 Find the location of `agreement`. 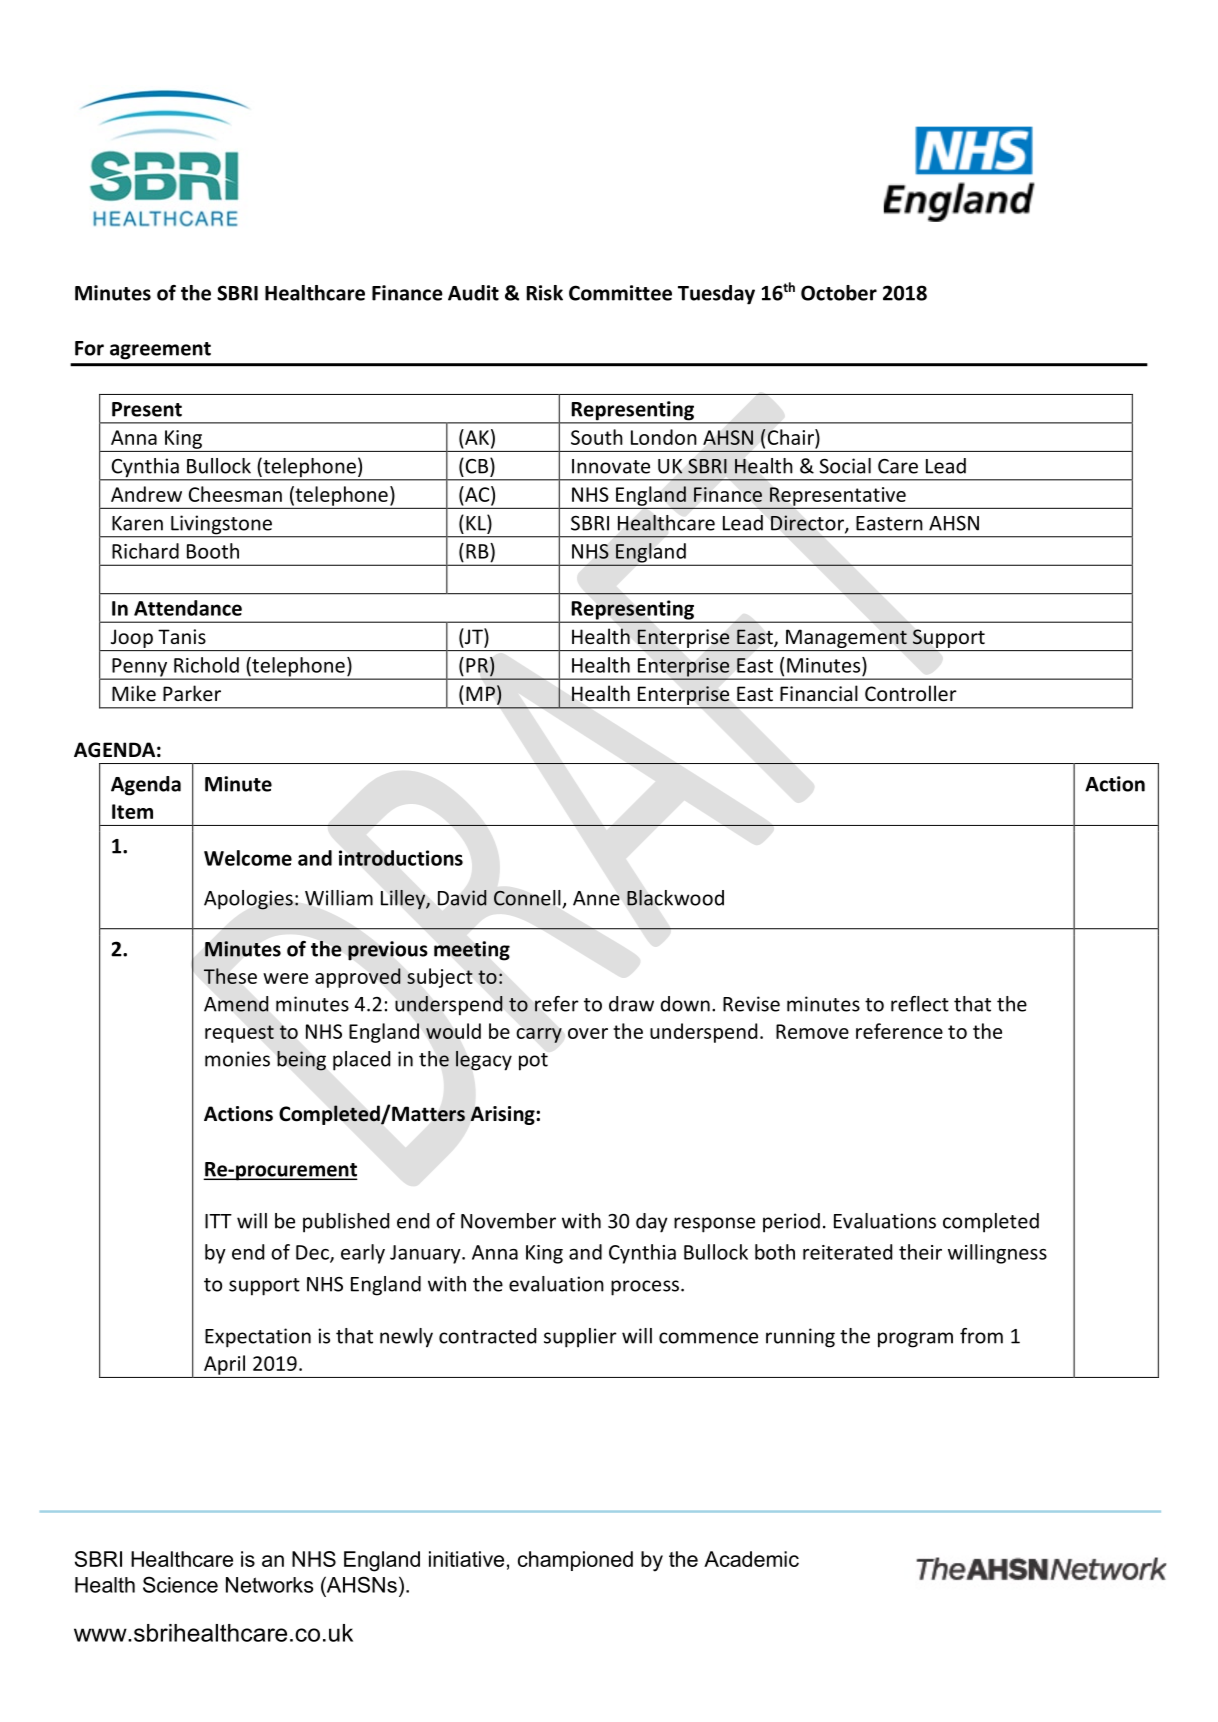

agreement is located at coordinates (160, 351).
